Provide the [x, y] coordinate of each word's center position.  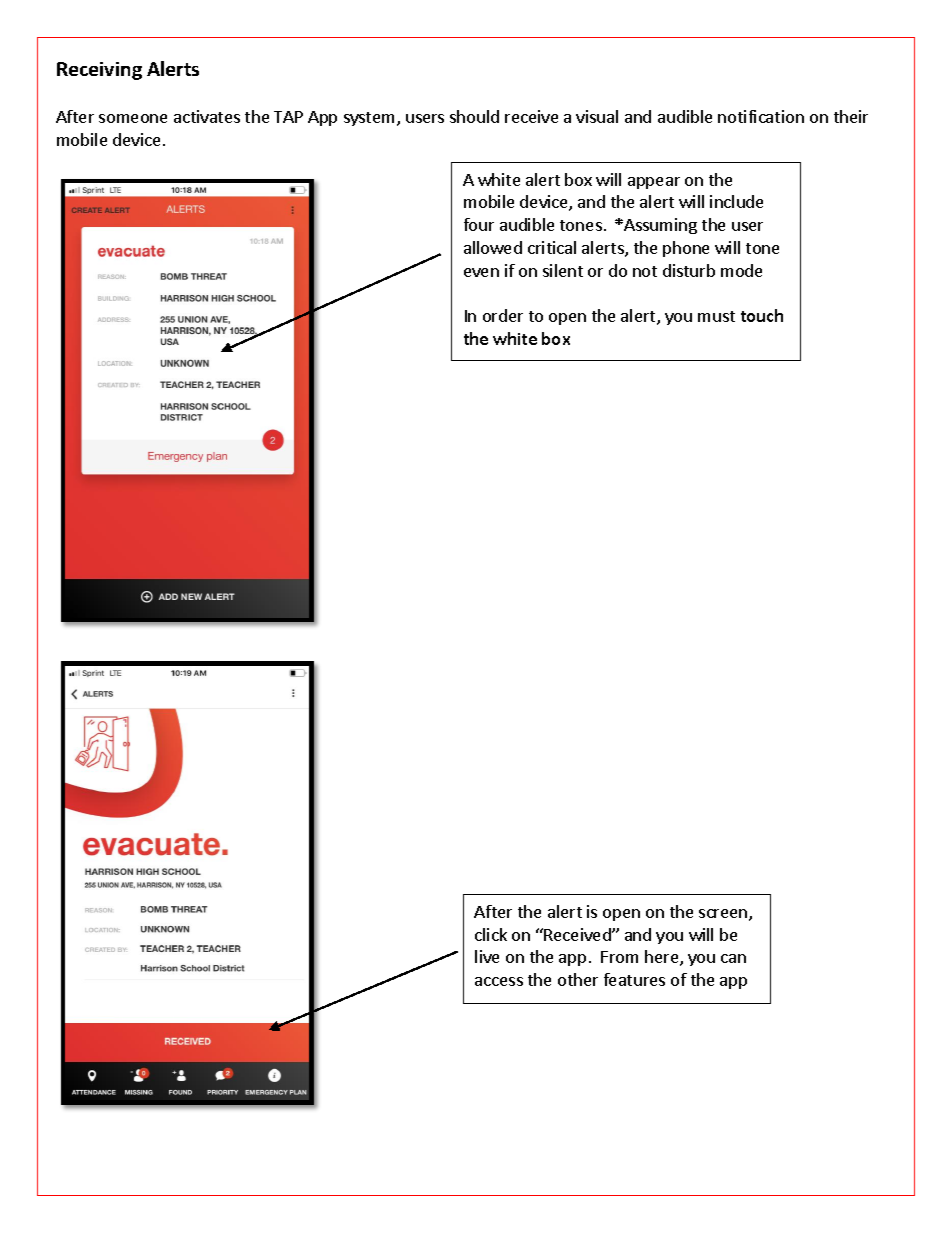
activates [207, 116]
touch [762, 315]
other [578, 979]
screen [724, 915]
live [487, 956]
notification [761, 116]
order [503, 315]
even [481, 272]
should [474, 116]
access [499, 981]
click [491, 934]
